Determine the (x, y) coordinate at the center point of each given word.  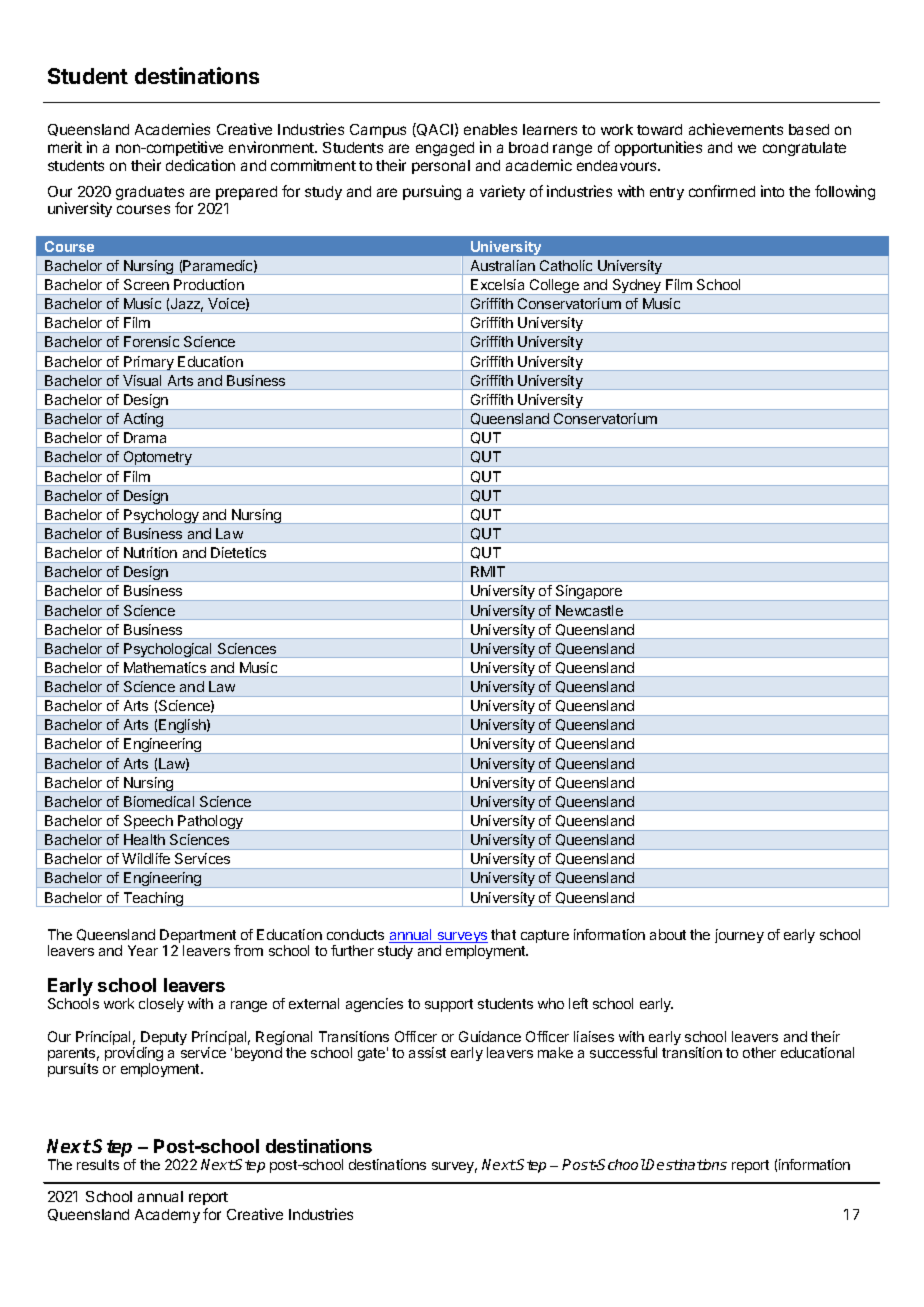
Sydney (636, 287)
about (668, 934)
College (554, 287)
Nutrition (150, 552)
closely (161, 1005)
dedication (200, 165)
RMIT (488, 571)
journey (739, 936)
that (503, 934)
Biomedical (159, 801)
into (772, 191)
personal (441, 167)
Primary (149, 363)
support (449, 1005)
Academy (167, 1216)
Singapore (589, 593)
